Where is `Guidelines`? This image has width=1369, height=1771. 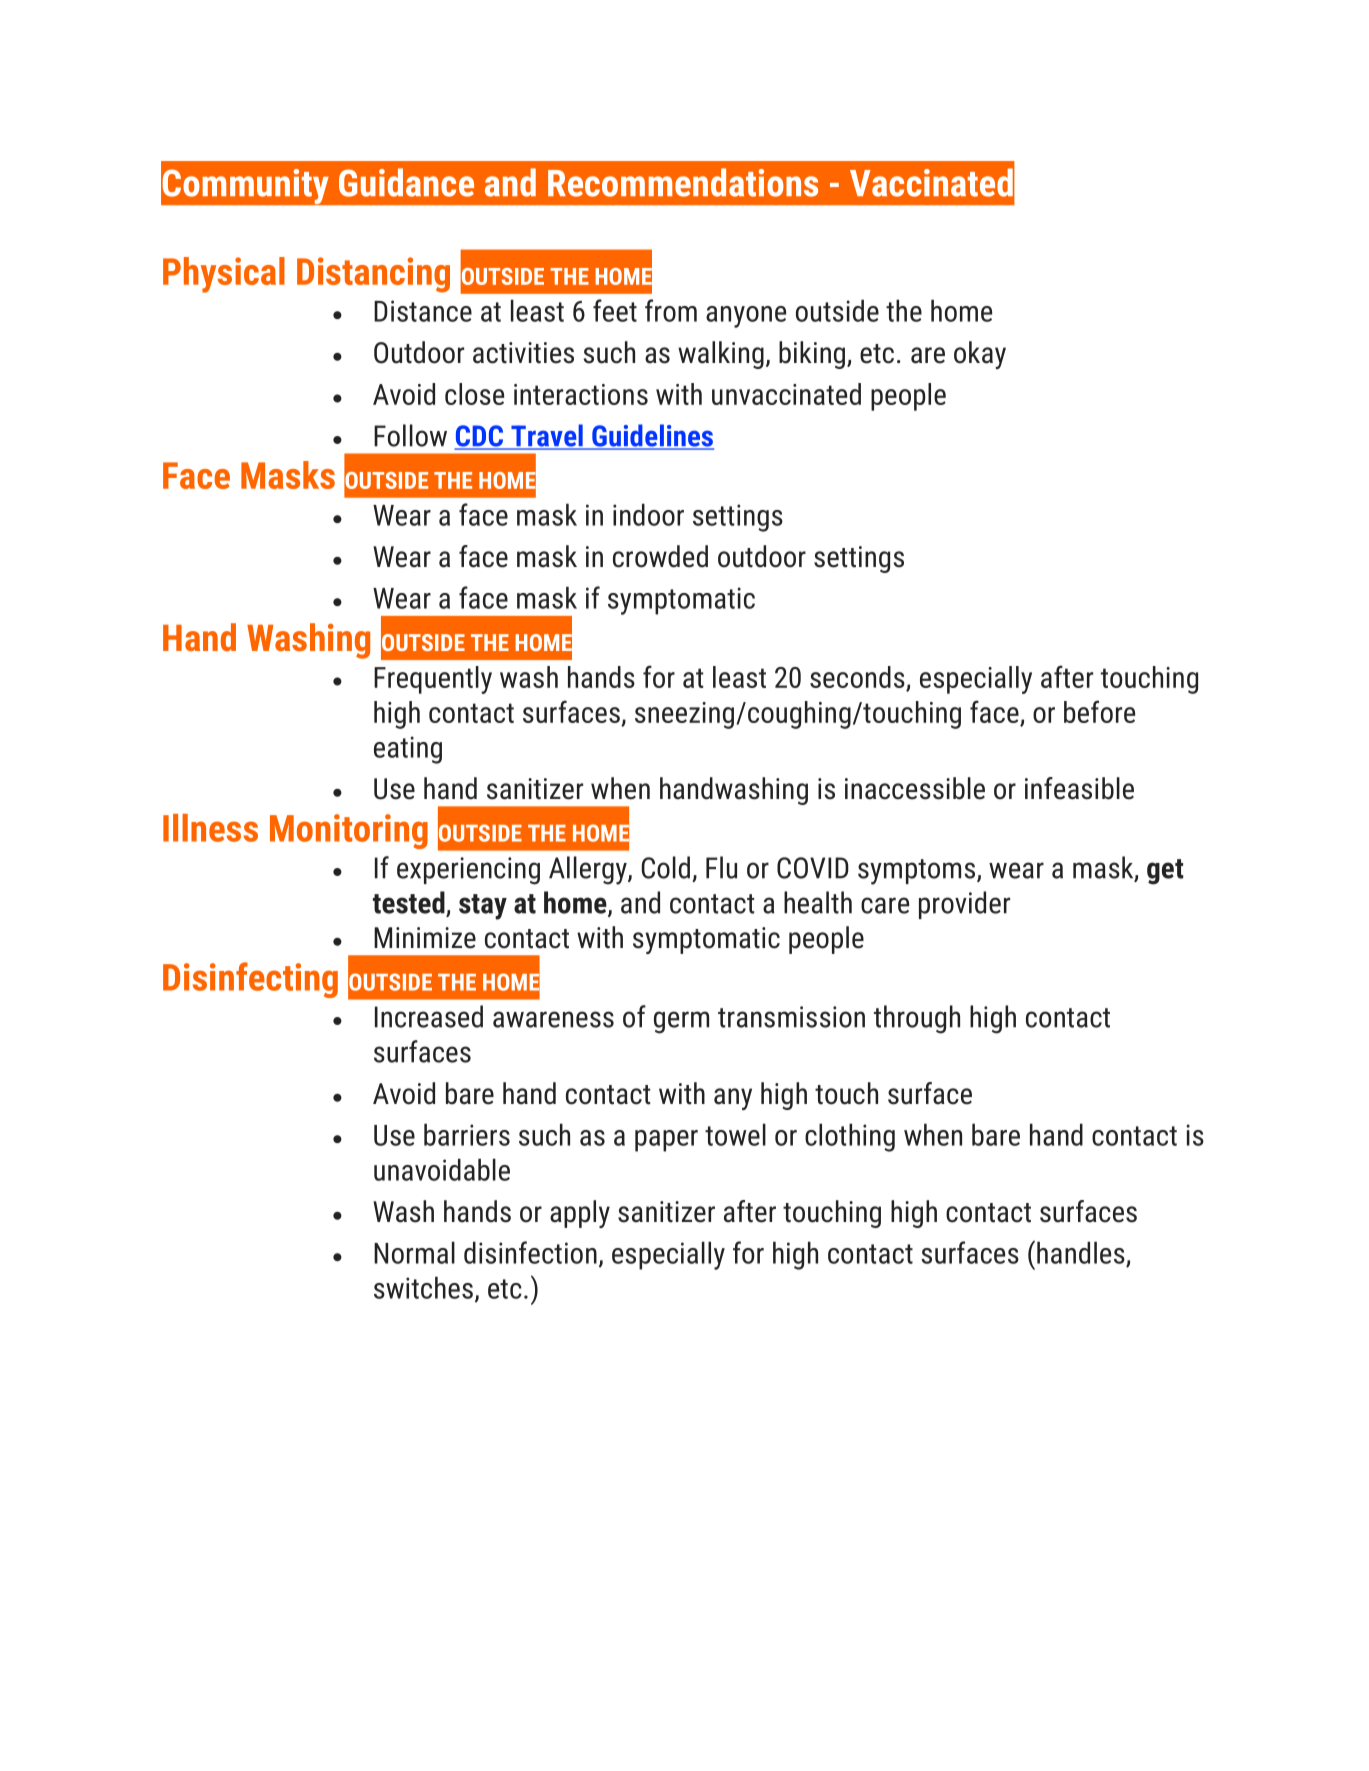 Guidelines is located at coordinates (652, 436).
